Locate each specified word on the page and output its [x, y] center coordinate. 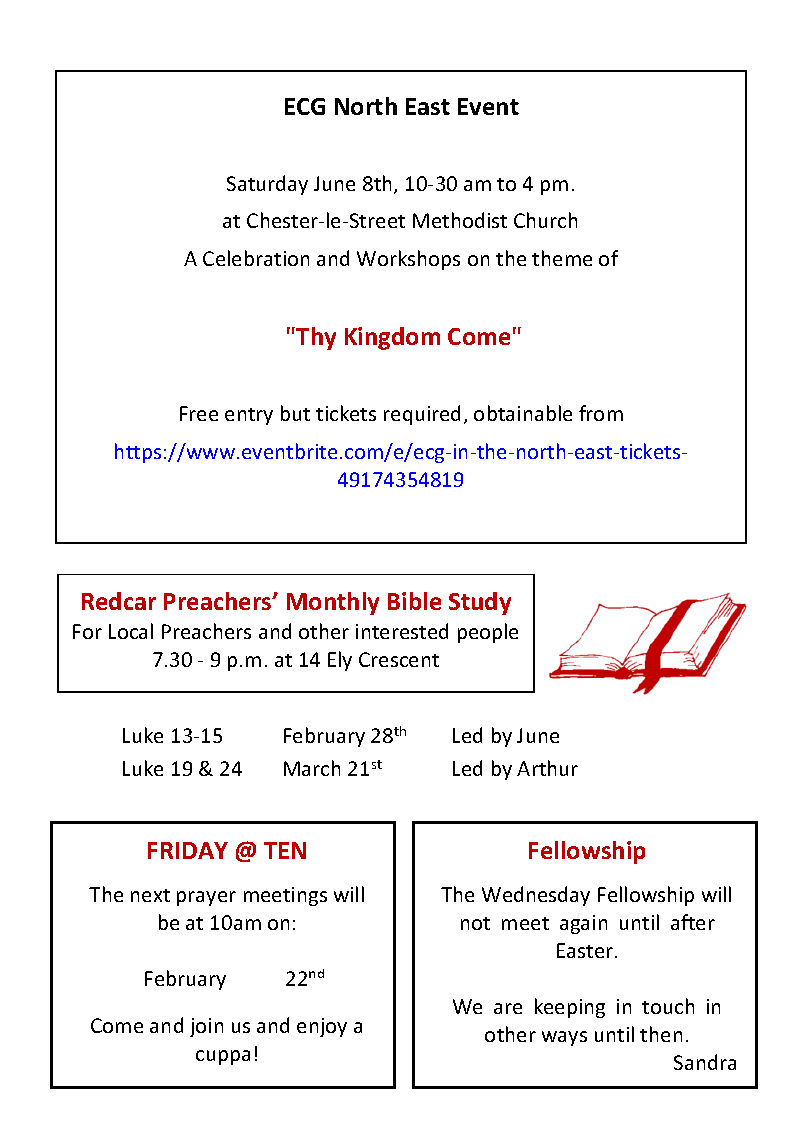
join [206, 1027]
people [488, 633]
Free [199, 413]
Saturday [267, 185]
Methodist [460, 220]
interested [402, 631]
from [601, 413]
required [422, 415]
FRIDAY [188, 850]
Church [545, 220]
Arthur [547, 768]
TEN [285, 850]
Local [131, 631]
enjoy [322, 1027]
